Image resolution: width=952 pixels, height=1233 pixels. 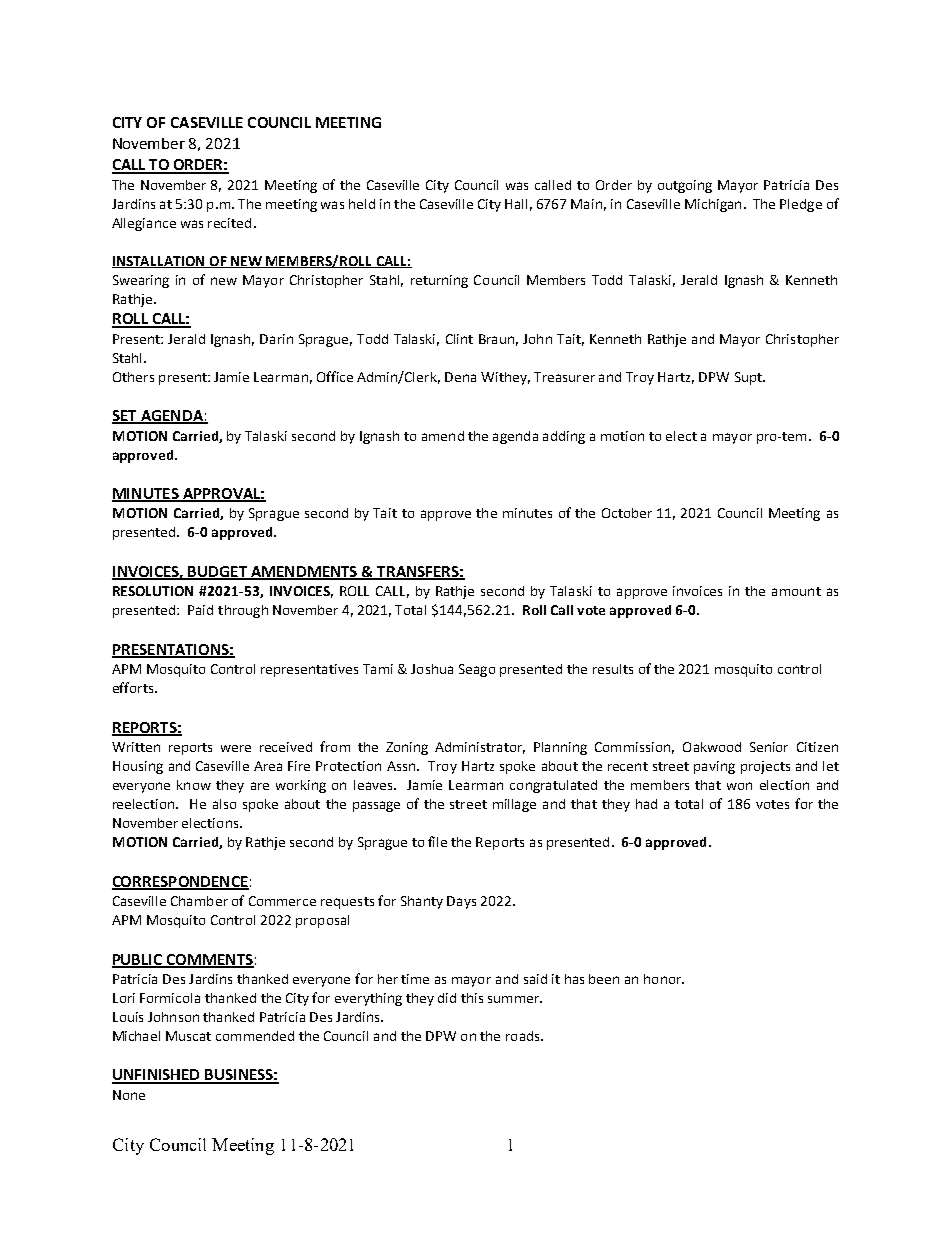 What do you see at coordinates (439, 281) in the screenshot?
I see `returning` at bounding box center [439, 281].
